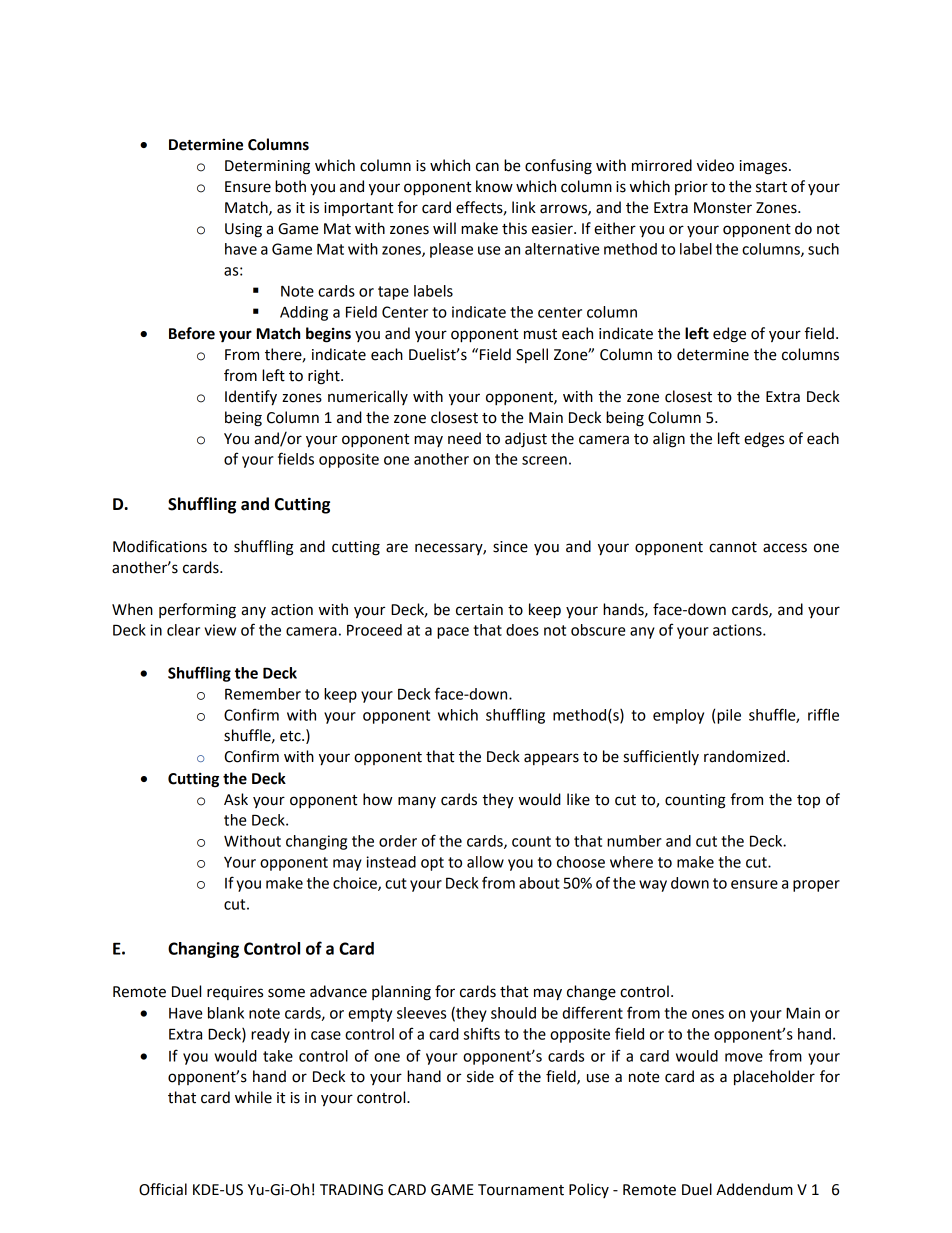 This image has height=1233, width=952. Describe the element at coordinates (267, 167) in the image. I see `Determining` at that location.
